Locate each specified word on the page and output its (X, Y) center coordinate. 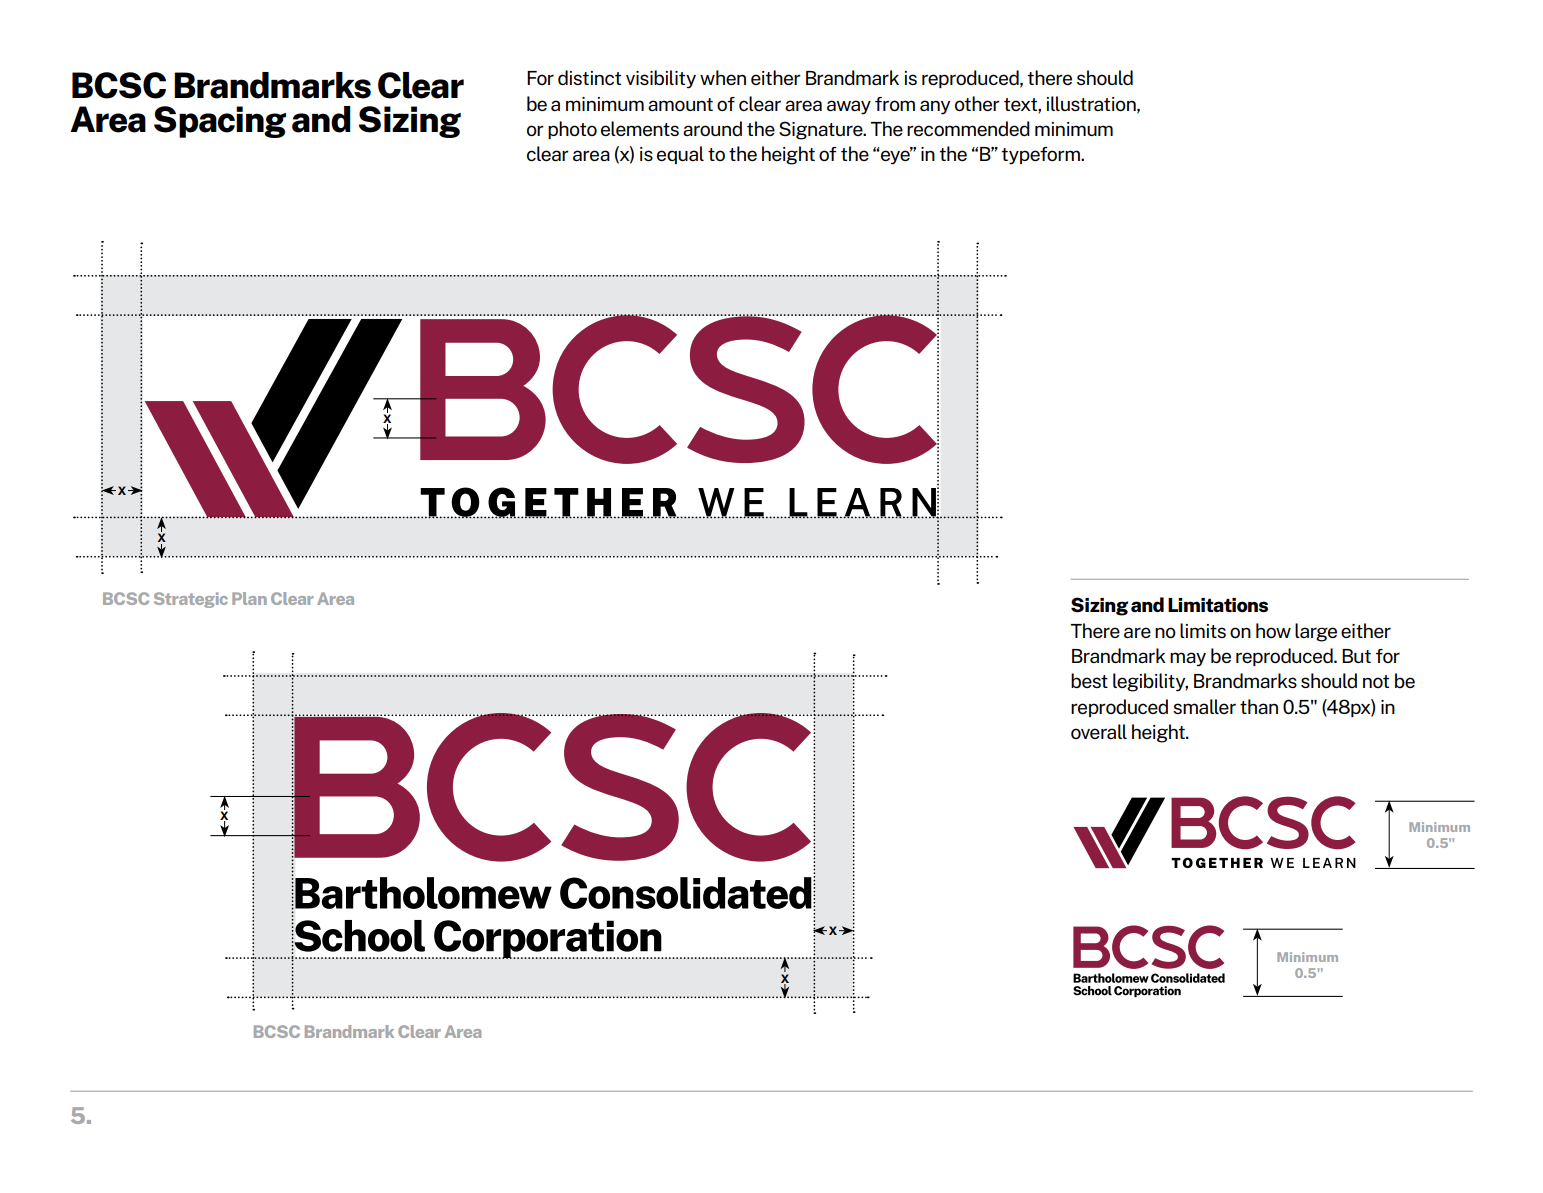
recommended (968, 128)
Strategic (191, 600)
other (977, 103)
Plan (249, 598)
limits (1203, 630)
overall (1099, 731)
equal (680, 155)
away (849, 107)
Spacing (220, 122)
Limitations (1218, 605)
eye (895, 157)
